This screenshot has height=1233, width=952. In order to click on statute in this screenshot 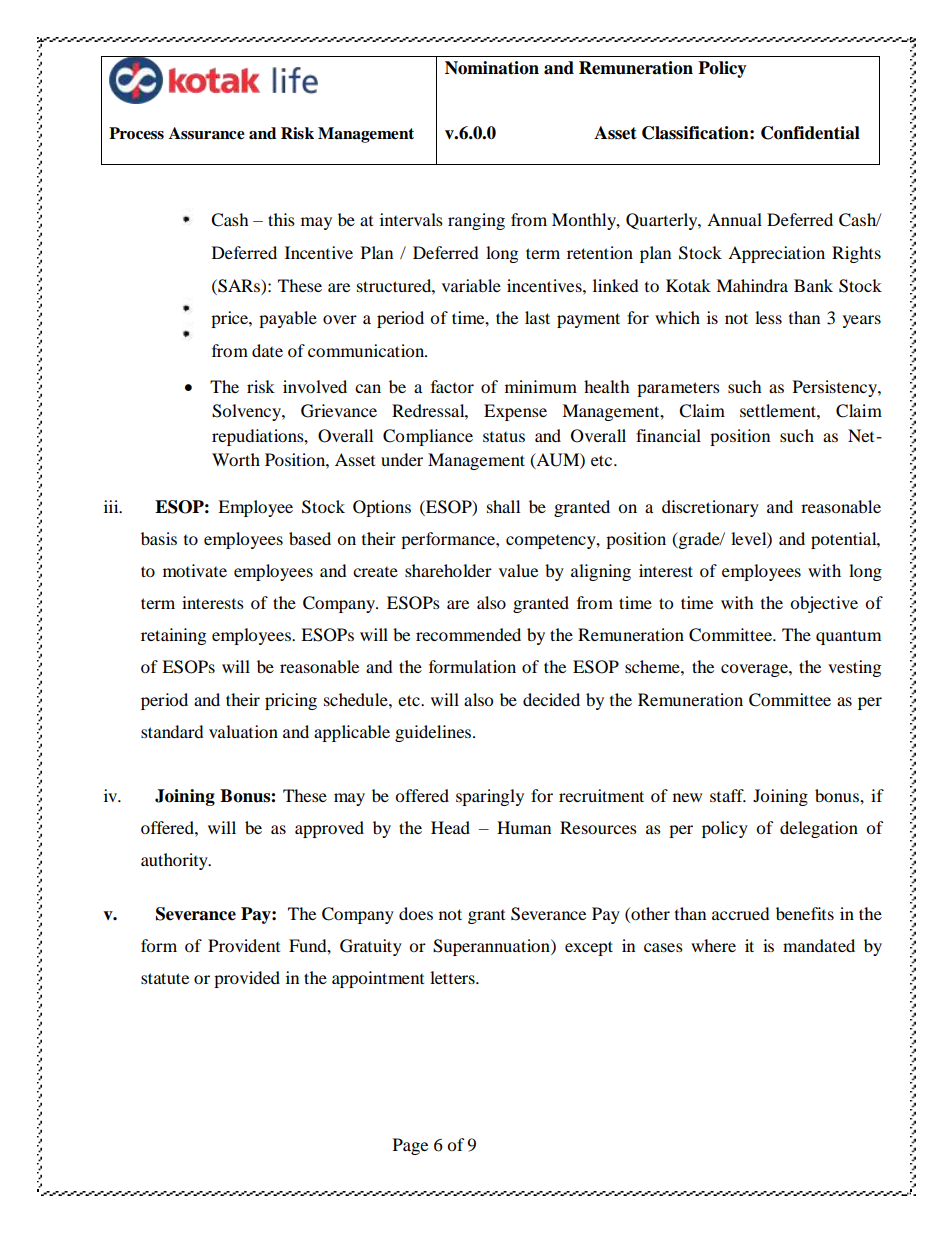, I will do `click(165, 978)`.
